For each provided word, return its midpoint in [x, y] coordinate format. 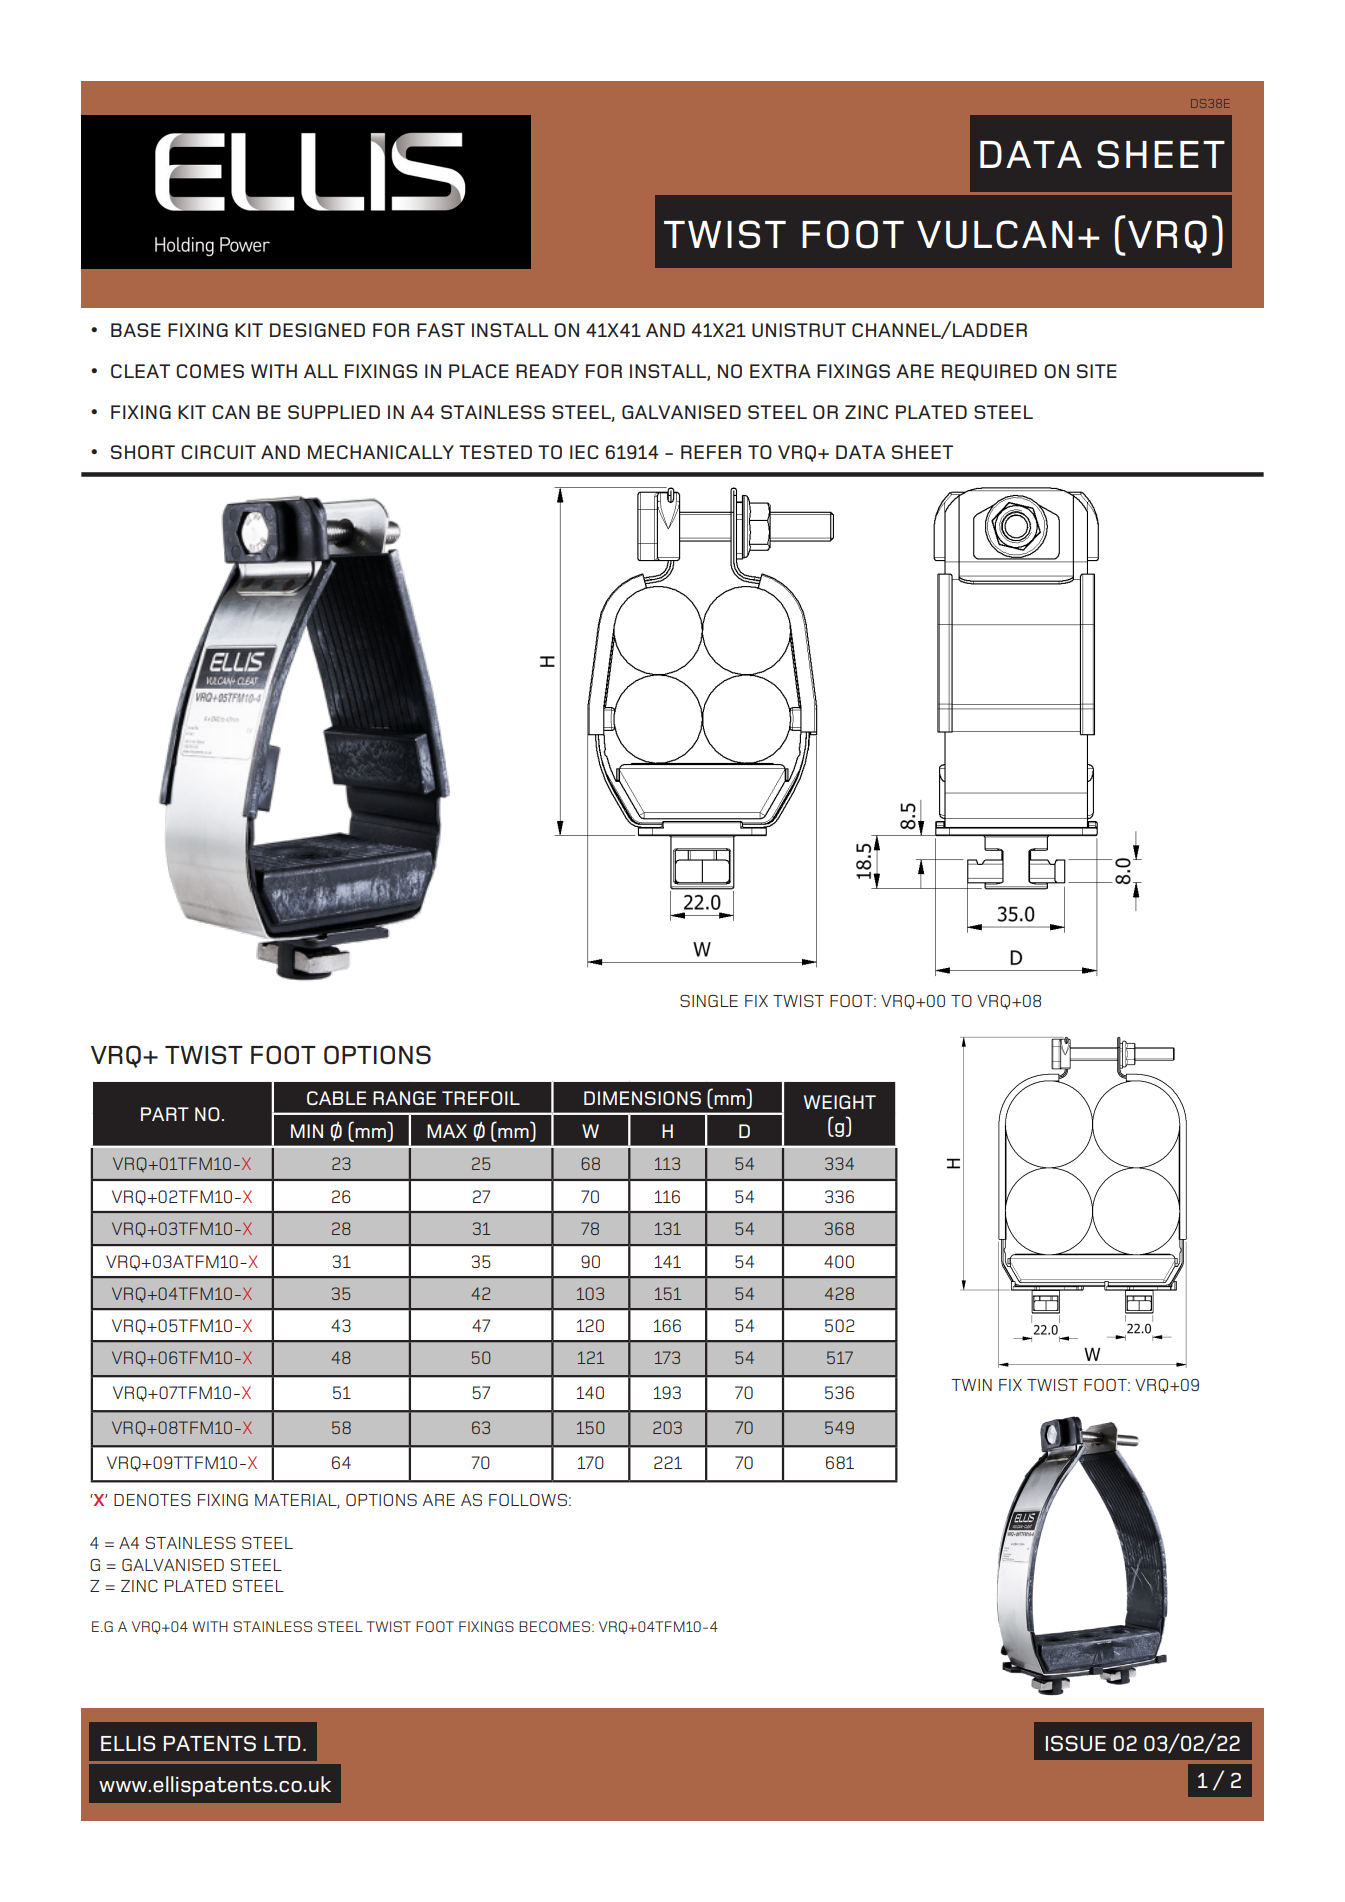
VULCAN [995, 234]
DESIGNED [317, 330]
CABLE [336, 1098]
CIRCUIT [218, 452]
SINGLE [709, 1001]
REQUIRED [989, 372]
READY [547, 371]
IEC [584, 452]
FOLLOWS [528, 1500]
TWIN [971, 1385]
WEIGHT [840, 1102]
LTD [282, 1743]
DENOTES [152, 1500]
